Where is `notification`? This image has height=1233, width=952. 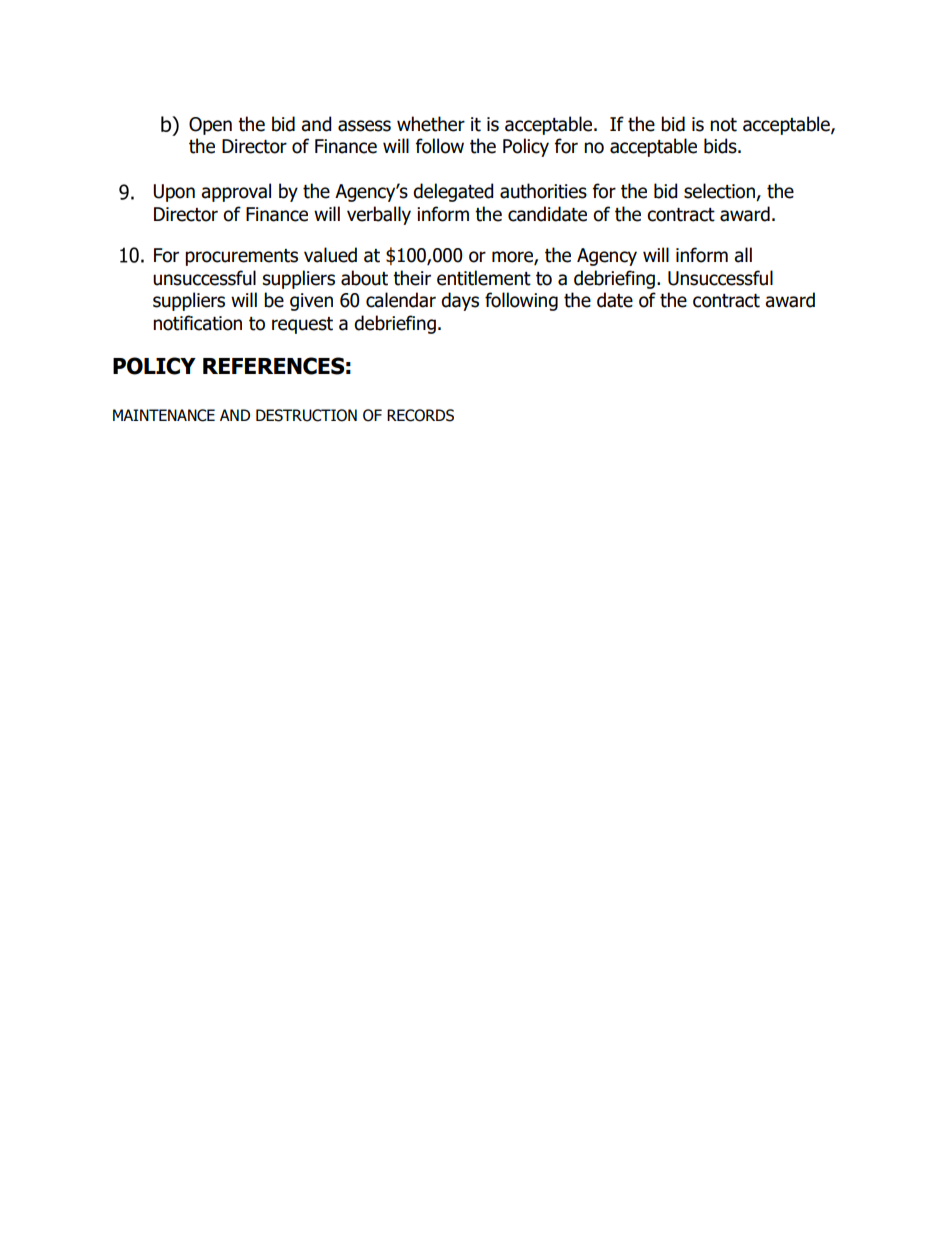
notification is located at coordinates (197, 323).
